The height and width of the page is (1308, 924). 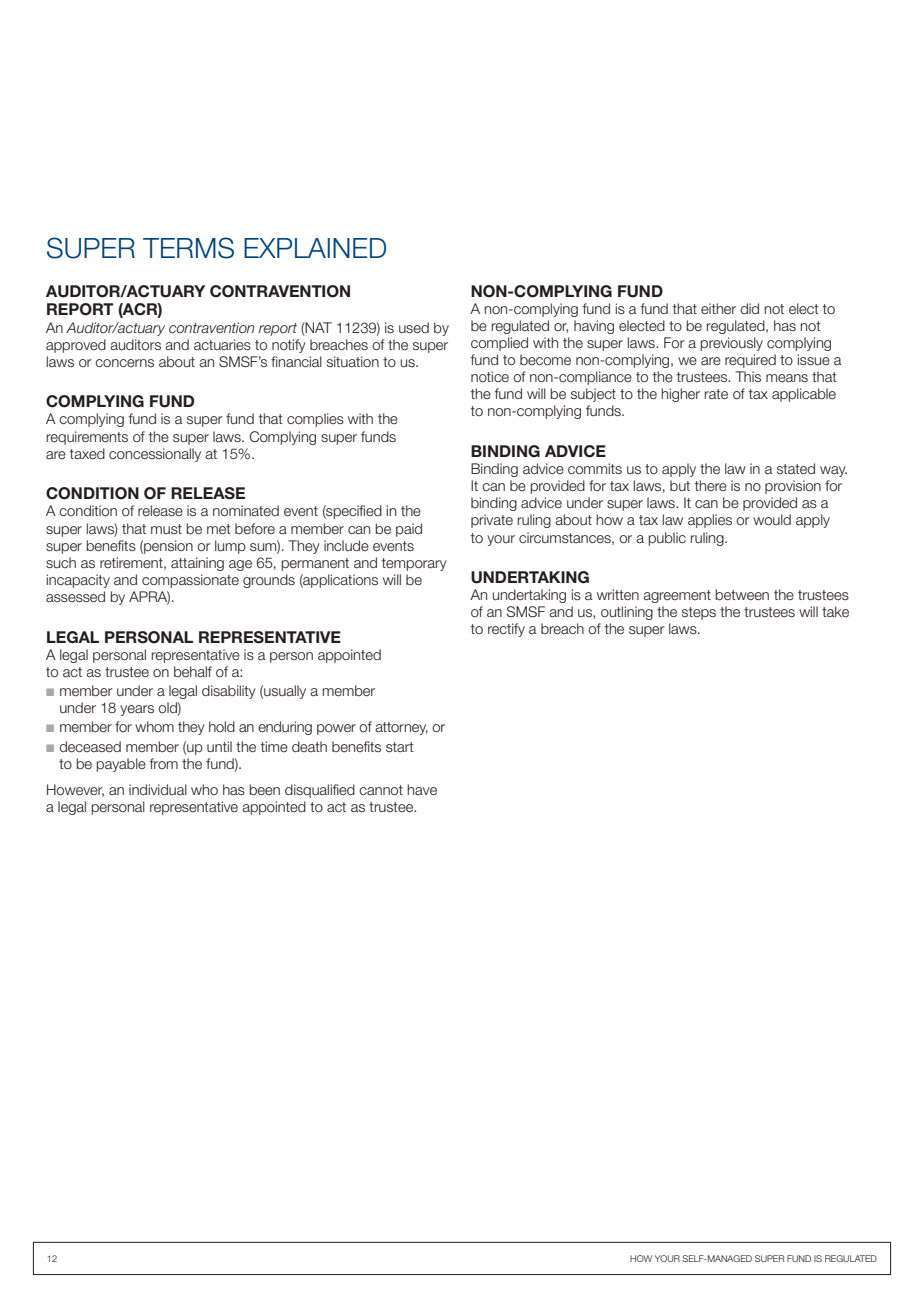 I want to click on steps, so click(x=699, y=613).
